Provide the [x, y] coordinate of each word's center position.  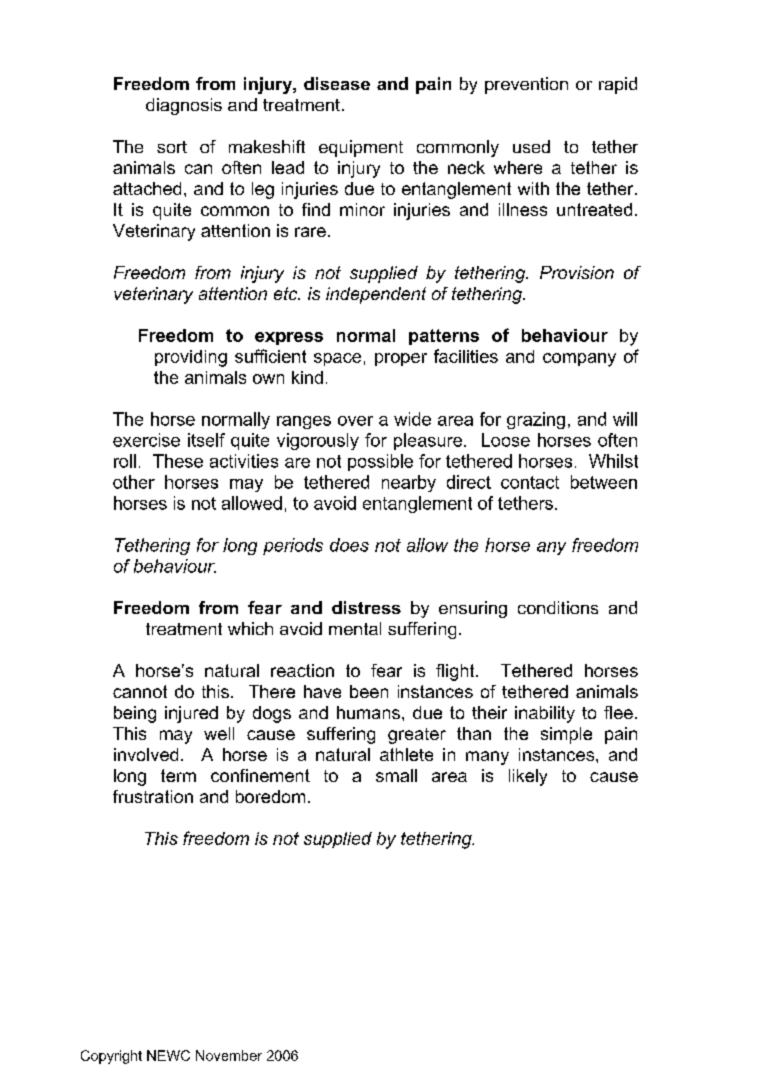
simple [566, 735]
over [355, 421]
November [229, 1055]
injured [191, 714]
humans [368, 712]
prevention [526, 85]
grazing [536, 420]
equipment [361, 148]
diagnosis [184, 106]
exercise [146, 440]
